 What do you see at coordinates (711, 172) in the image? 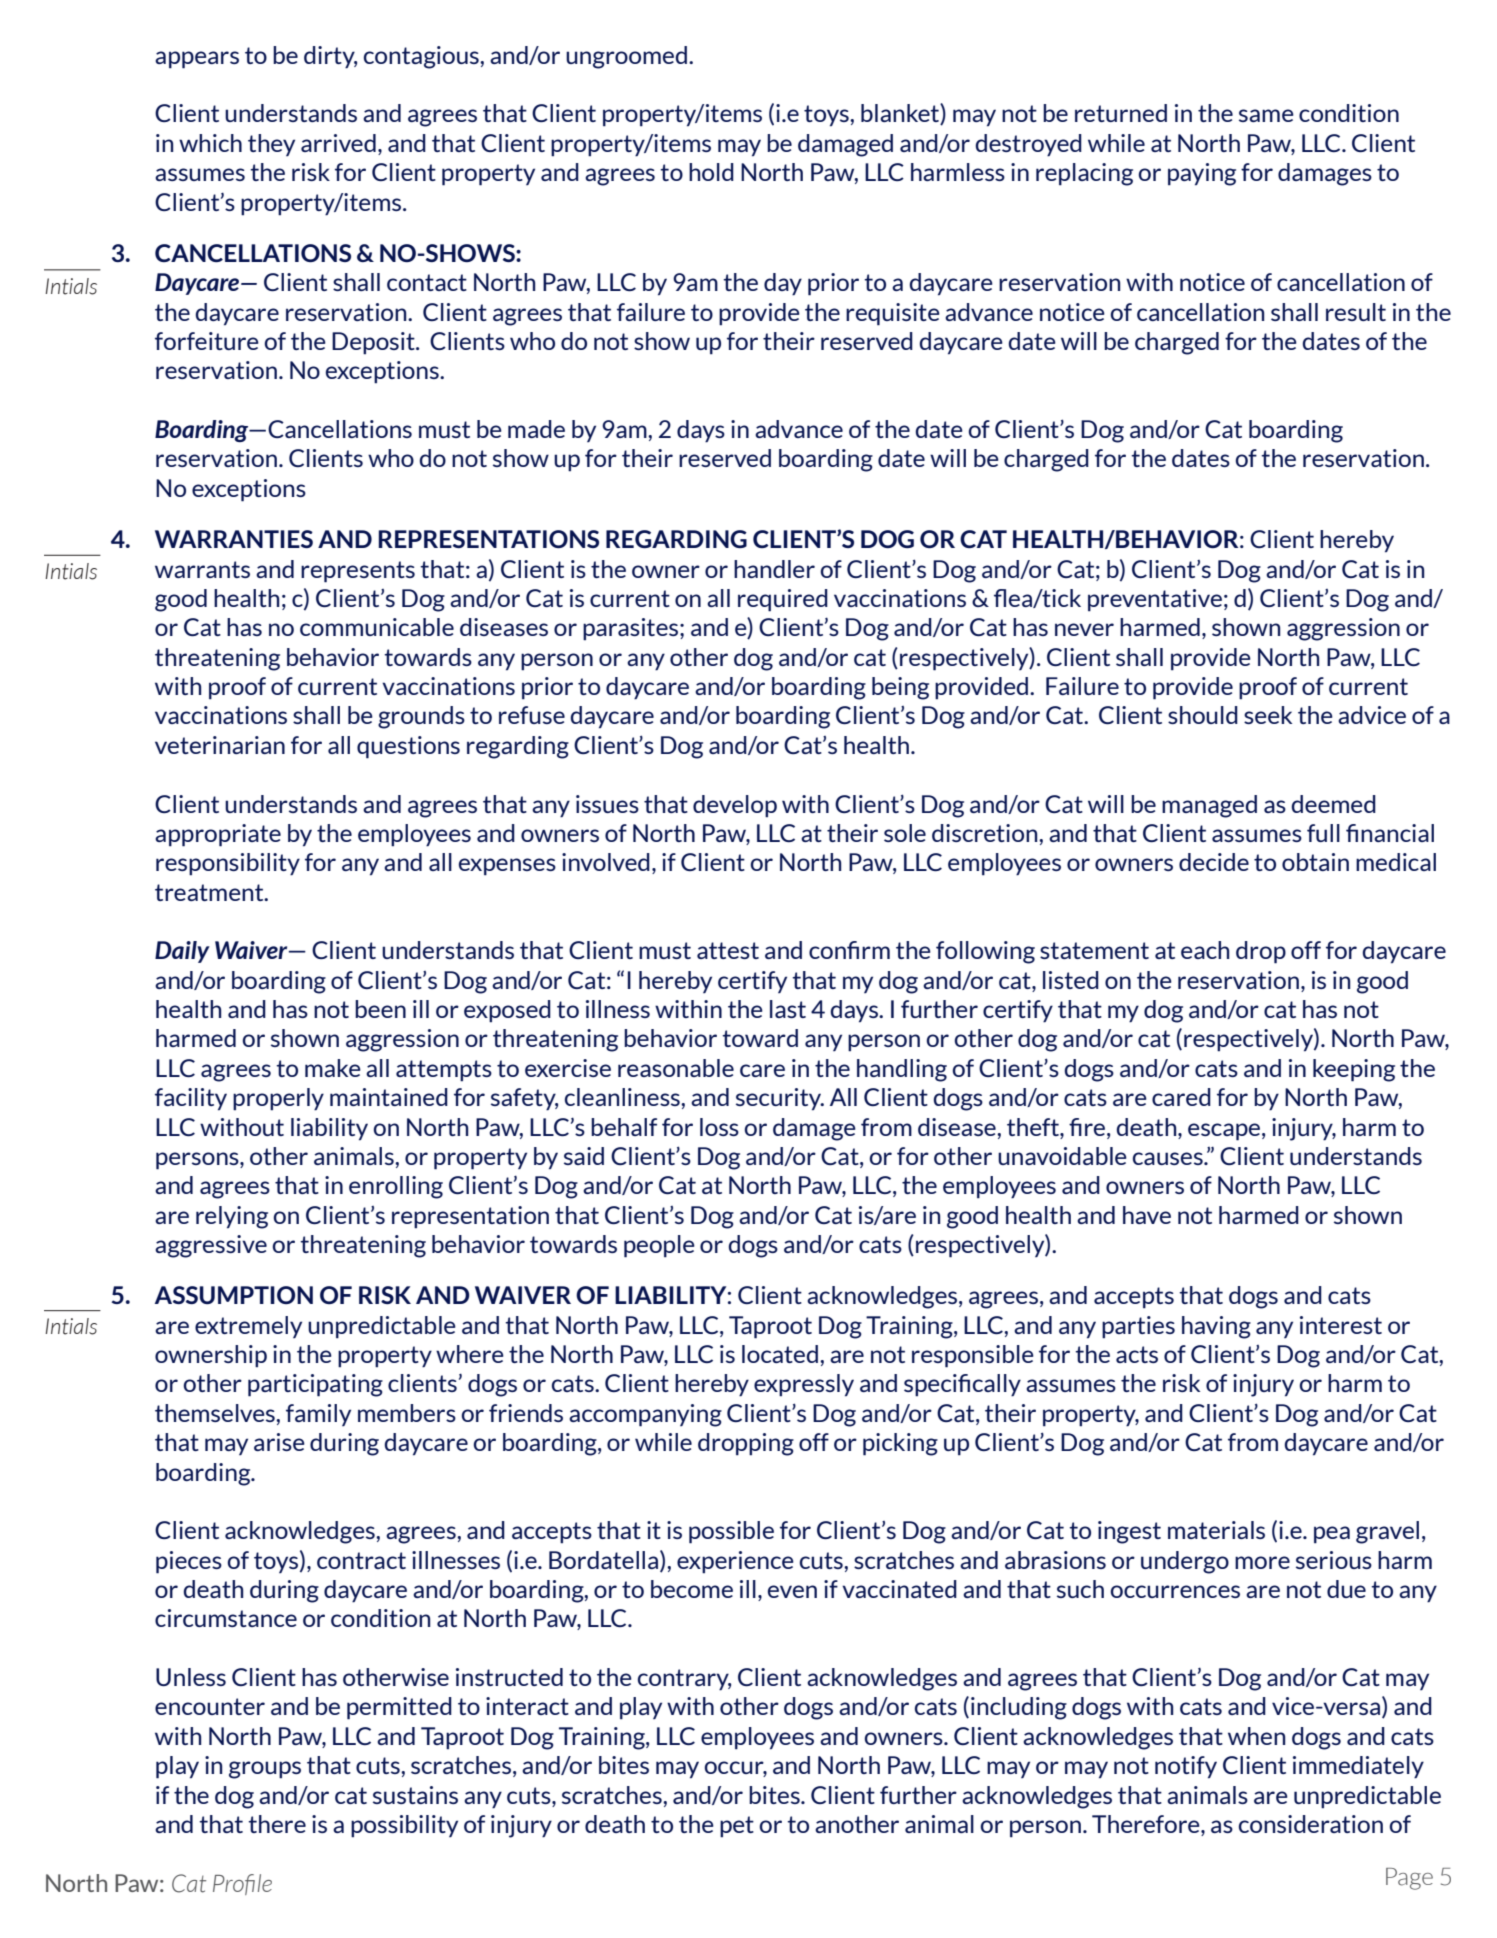
I see `hold` at bounding box center [711, 172].
